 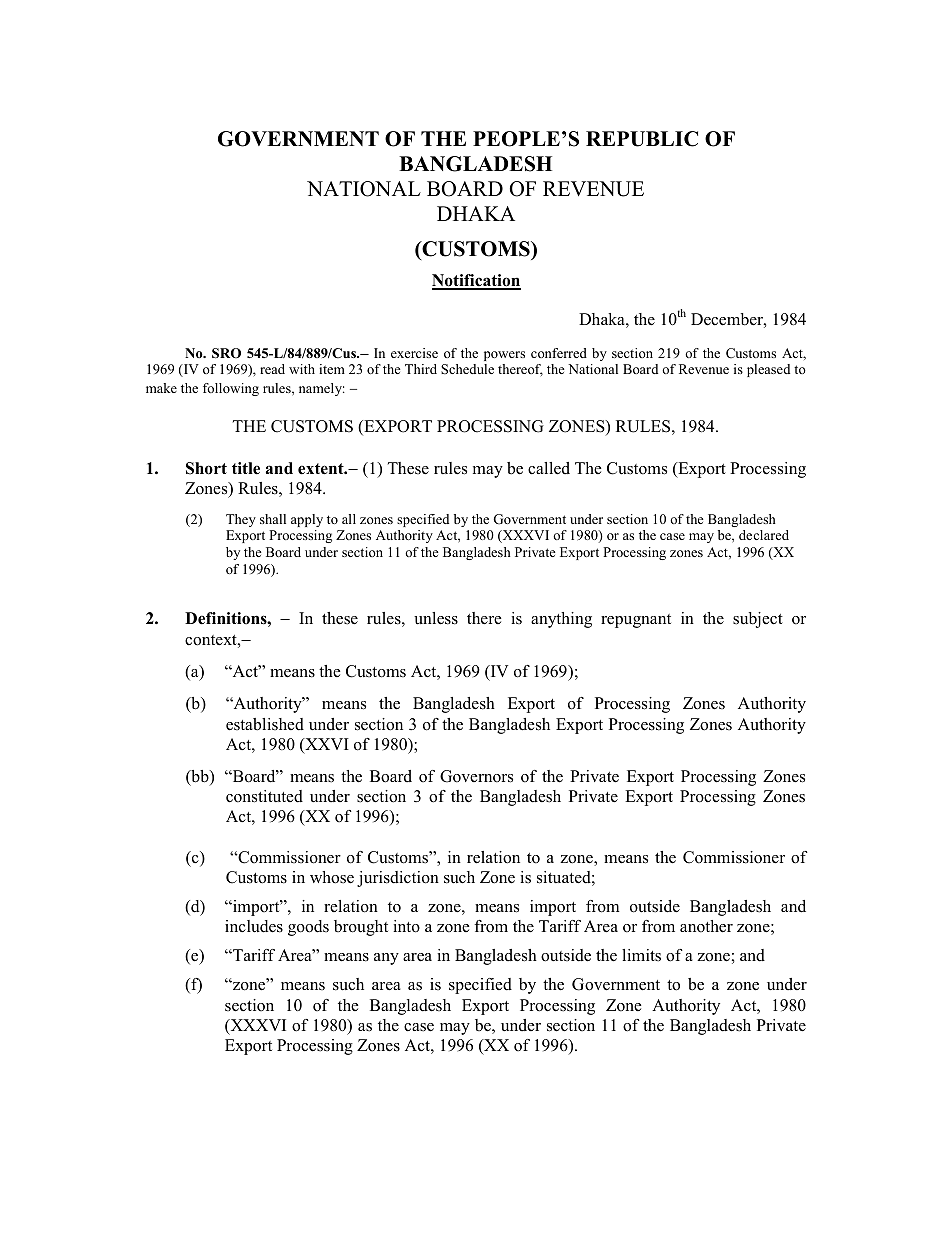 What do you see at coordinates (226, 353) in the document?
I see `SRO` at bounding box center [226, 353].
